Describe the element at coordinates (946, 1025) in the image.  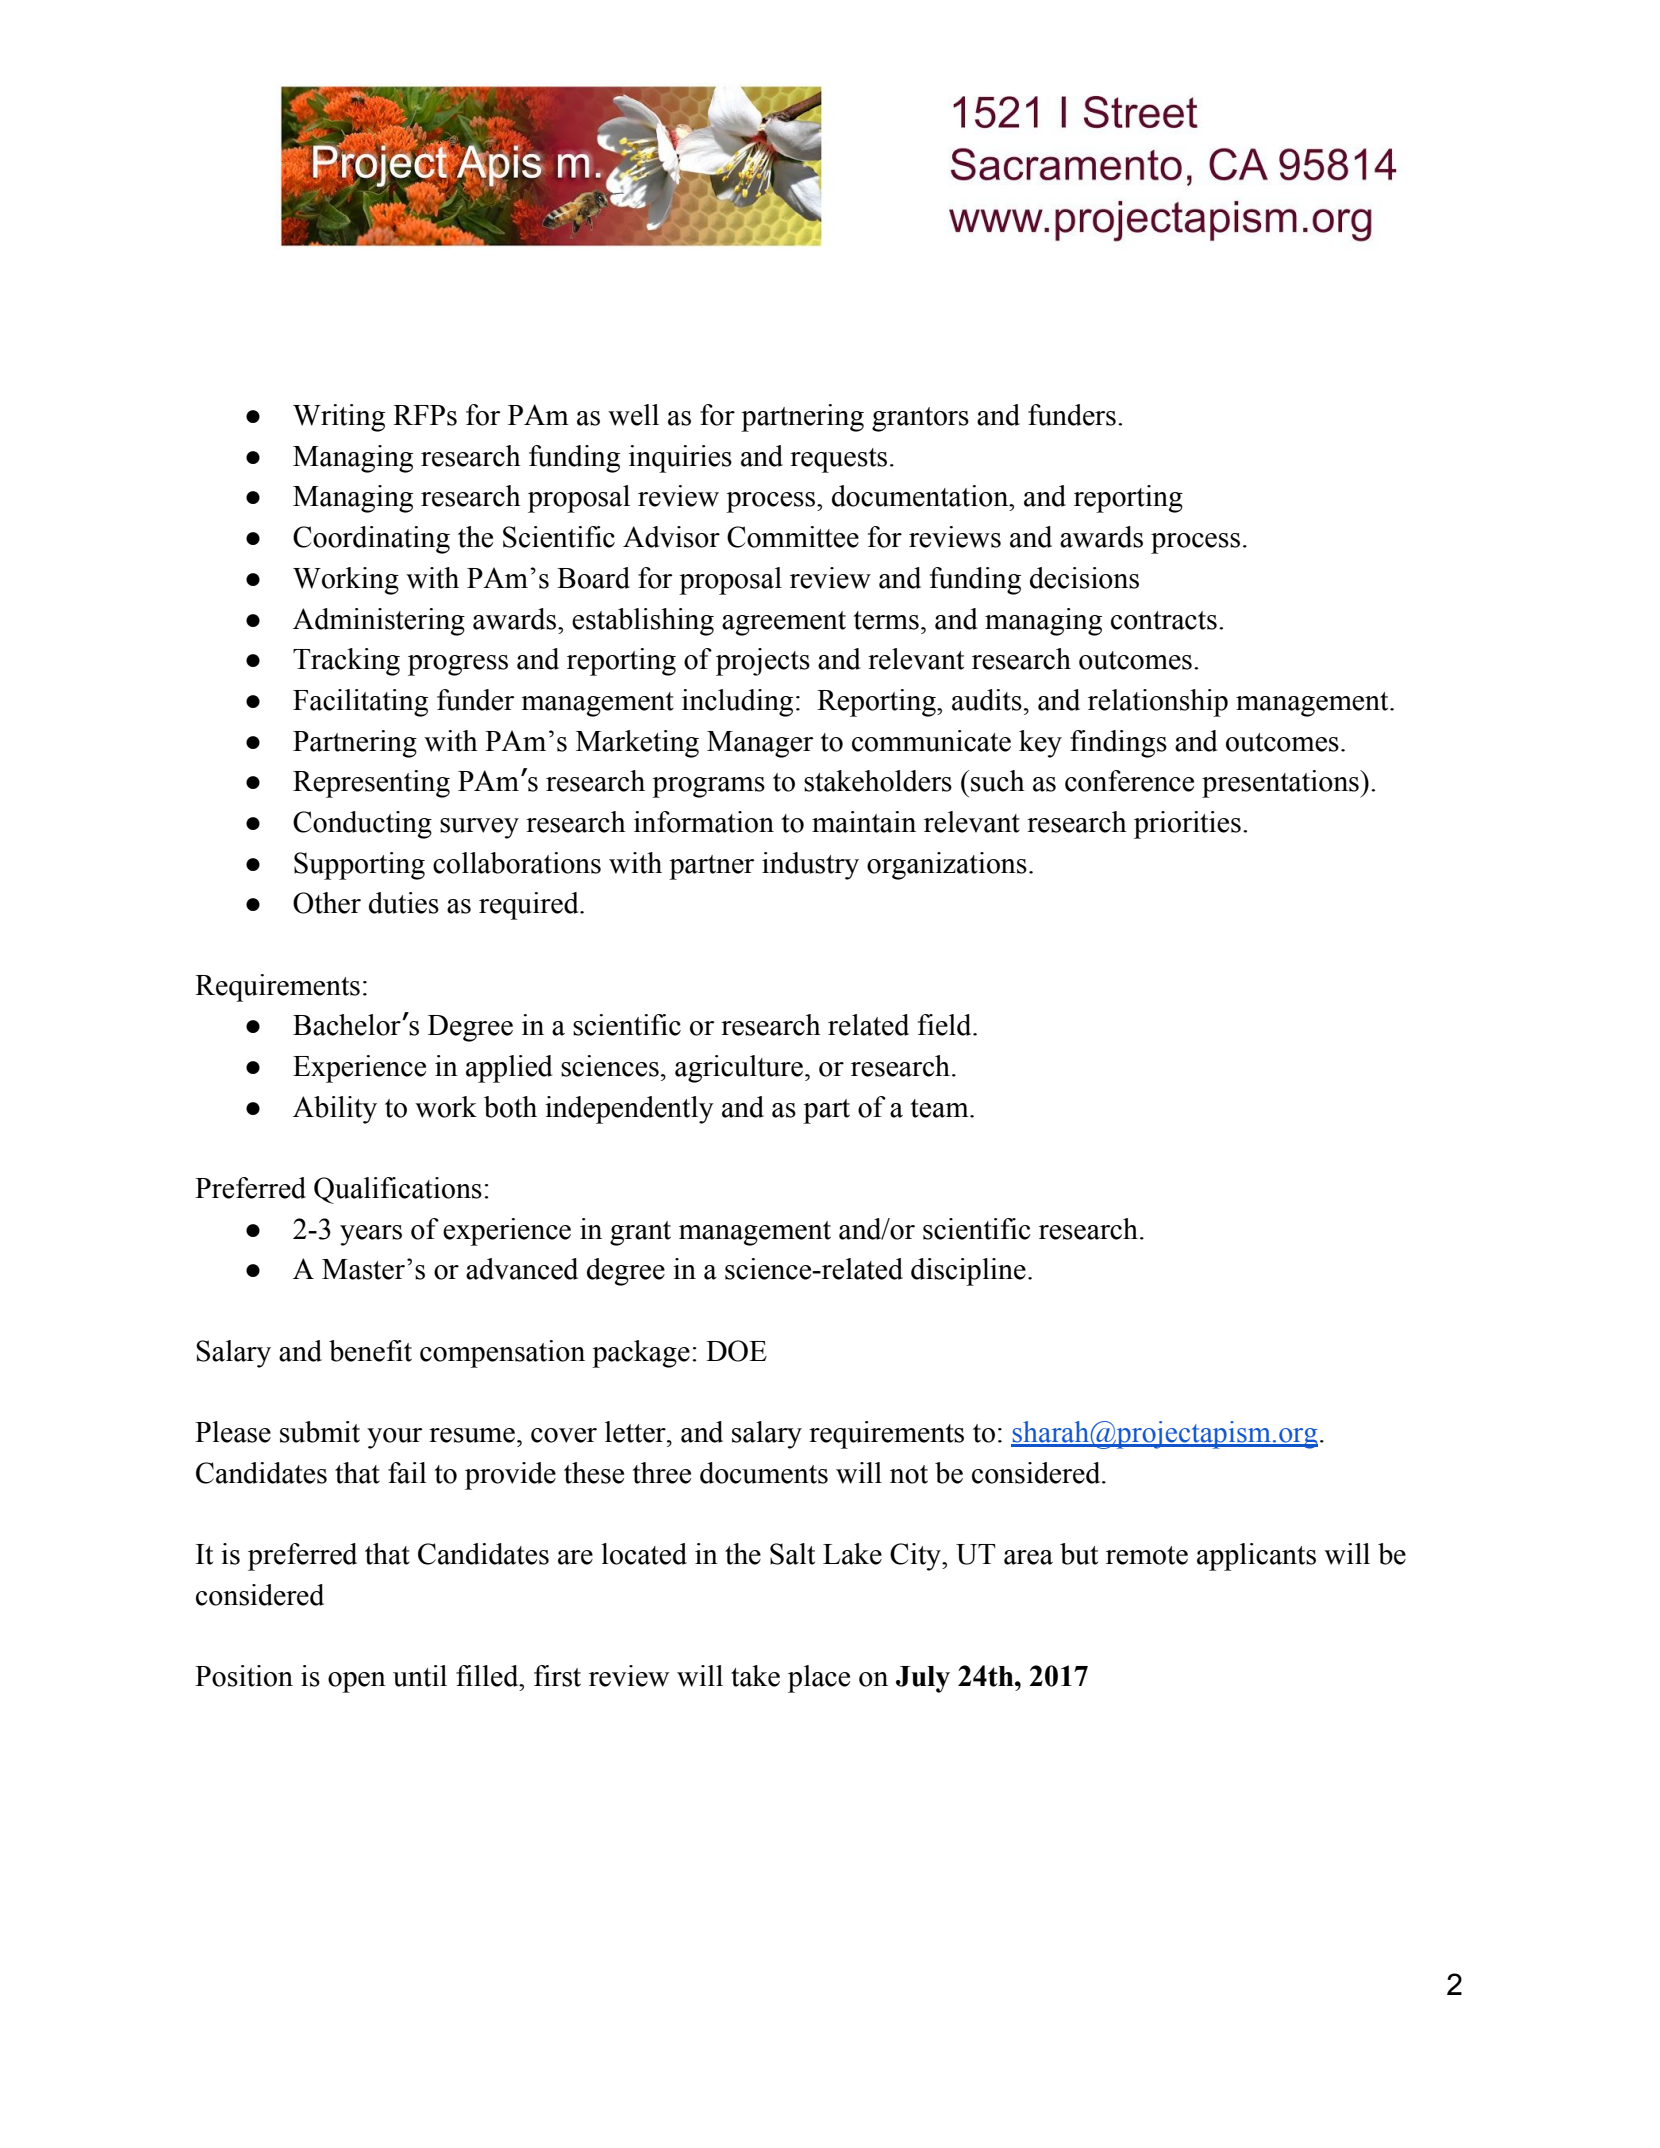
I see `field` at that location.
